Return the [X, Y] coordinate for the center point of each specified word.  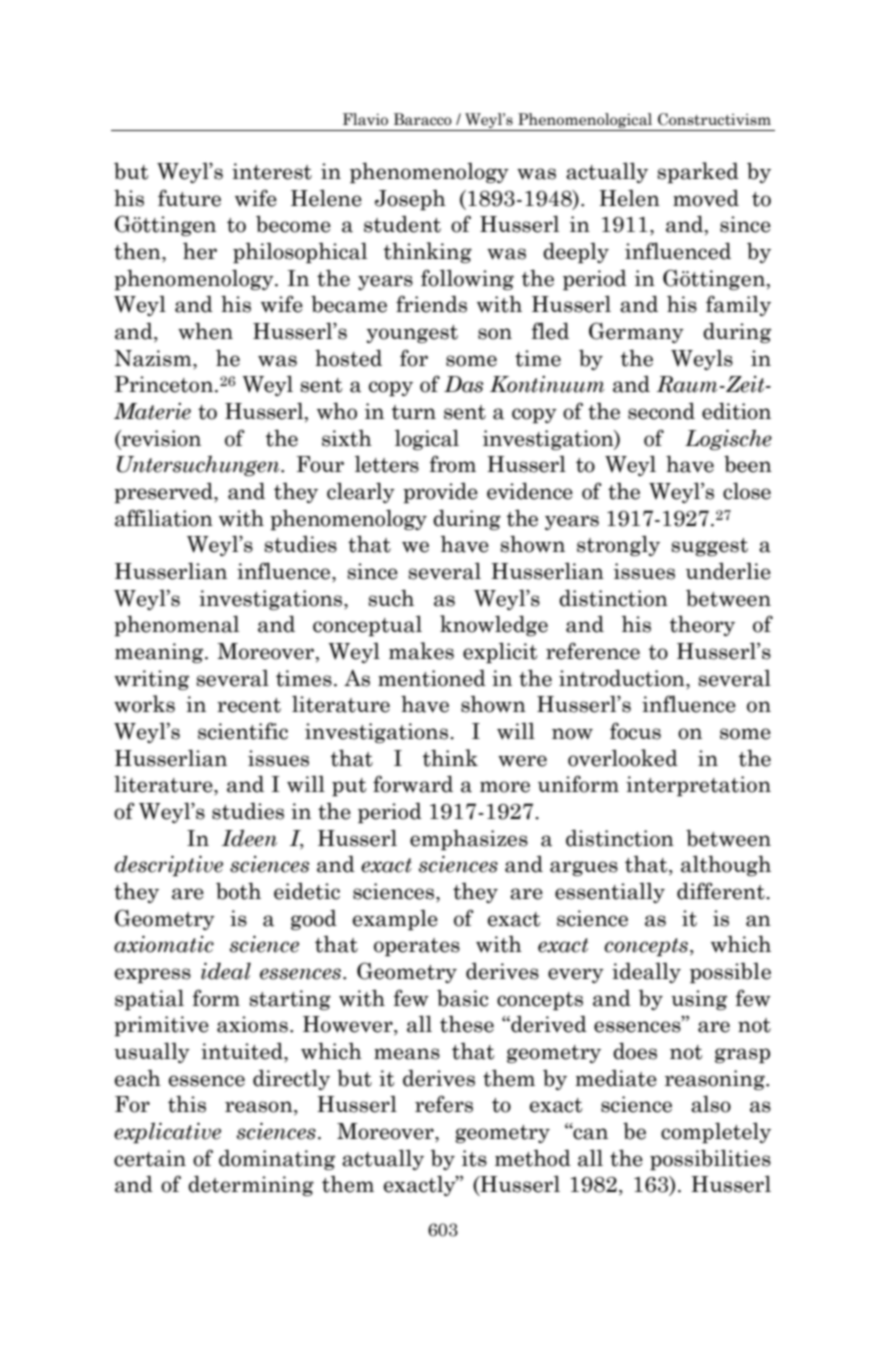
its [474, 1158]
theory [702, 625]
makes [421, 651]
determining [251, 1185]
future [189, 198]
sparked [698, 172]
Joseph [410, 200]
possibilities [710, 1159]
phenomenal [176, 625]
